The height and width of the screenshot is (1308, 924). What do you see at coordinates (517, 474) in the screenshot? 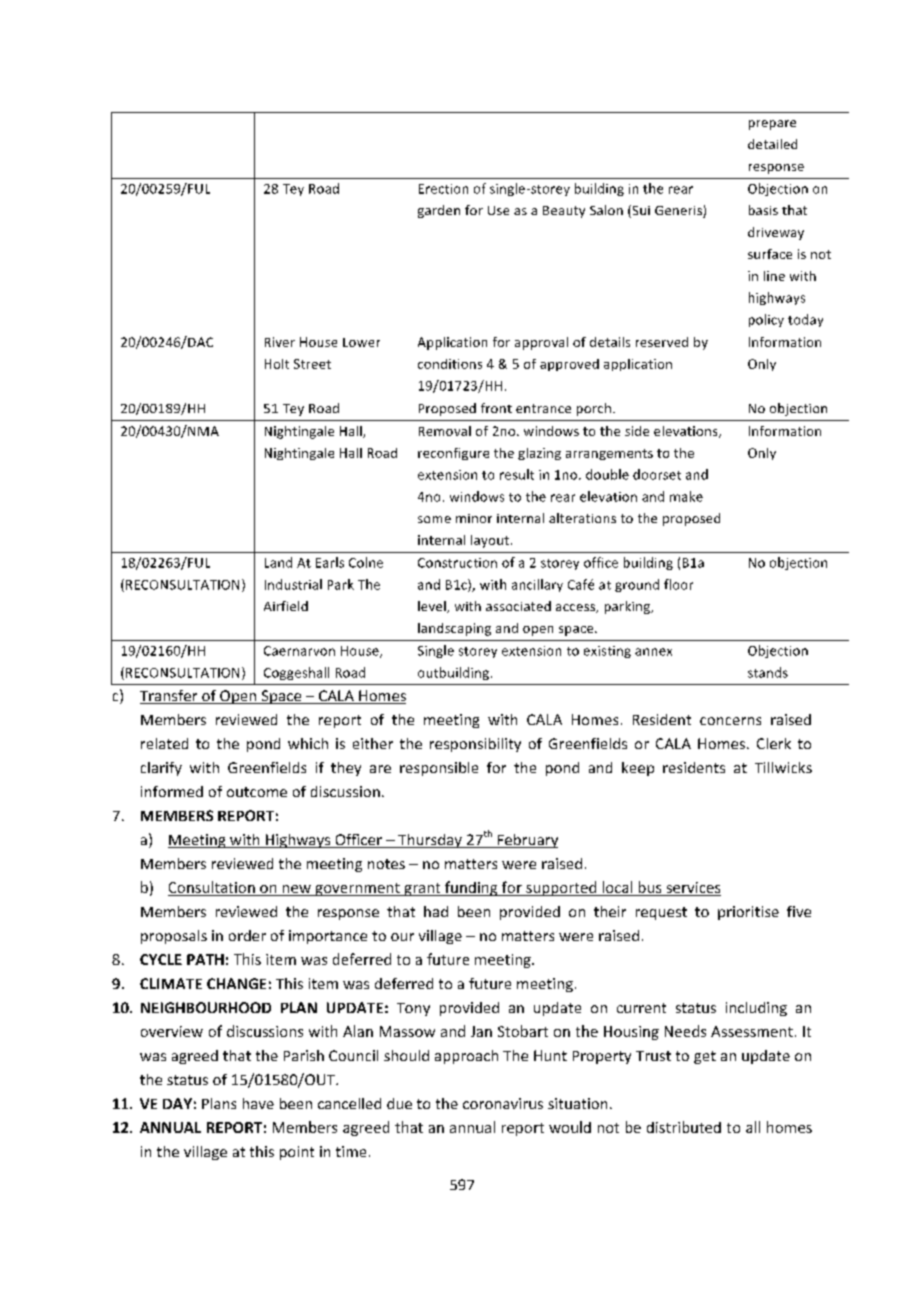
I see `result` at bounding box center [517, 474].
